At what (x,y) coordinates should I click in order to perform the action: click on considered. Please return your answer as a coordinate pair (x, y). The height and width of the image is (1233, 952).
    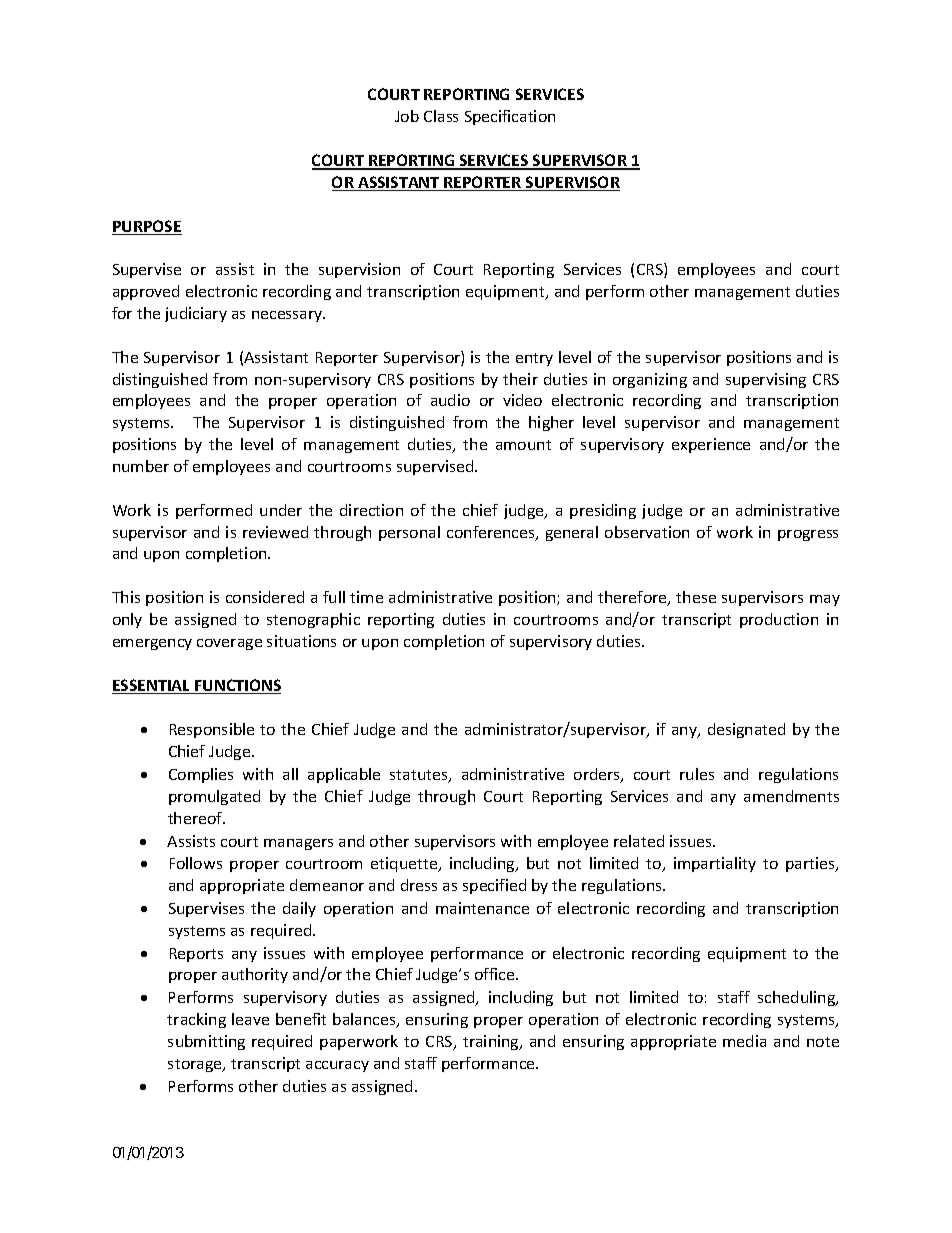
    Looking at the image, I should click on (265, 597).
